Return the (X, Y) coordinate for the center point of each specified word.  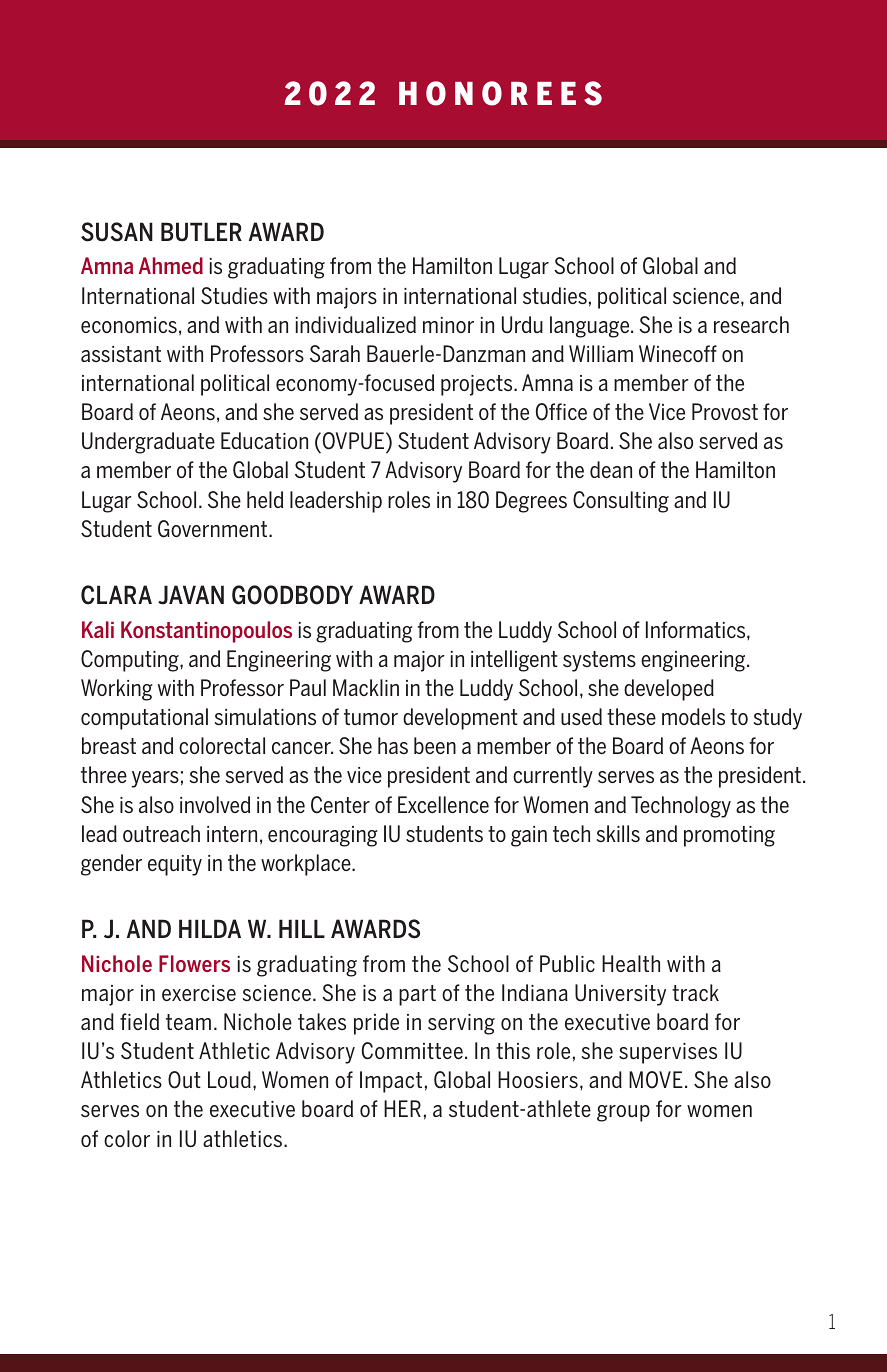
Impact (391, 1082)
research (751, 324)
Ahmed (171, 265)
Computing (131, 661)
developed (669, 690)
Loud (229, 1079)
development (460, 719)
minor (448, 325)
